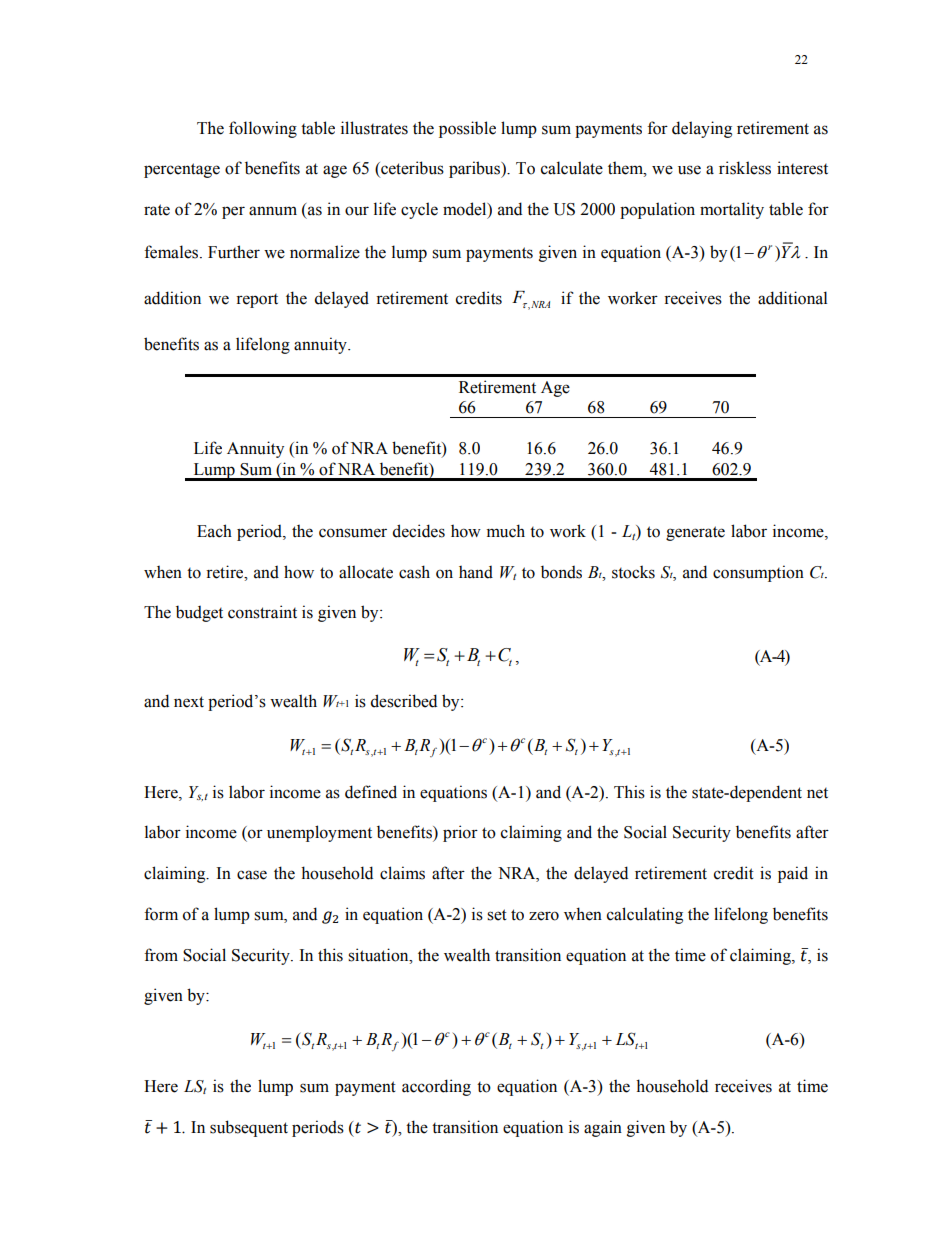 Image resolution: width=952 pixels, height=1233 pixels. What do you see at coordinates (460, 833) in the screenshot?
I see `prior` at bounding box center [460, 833].
